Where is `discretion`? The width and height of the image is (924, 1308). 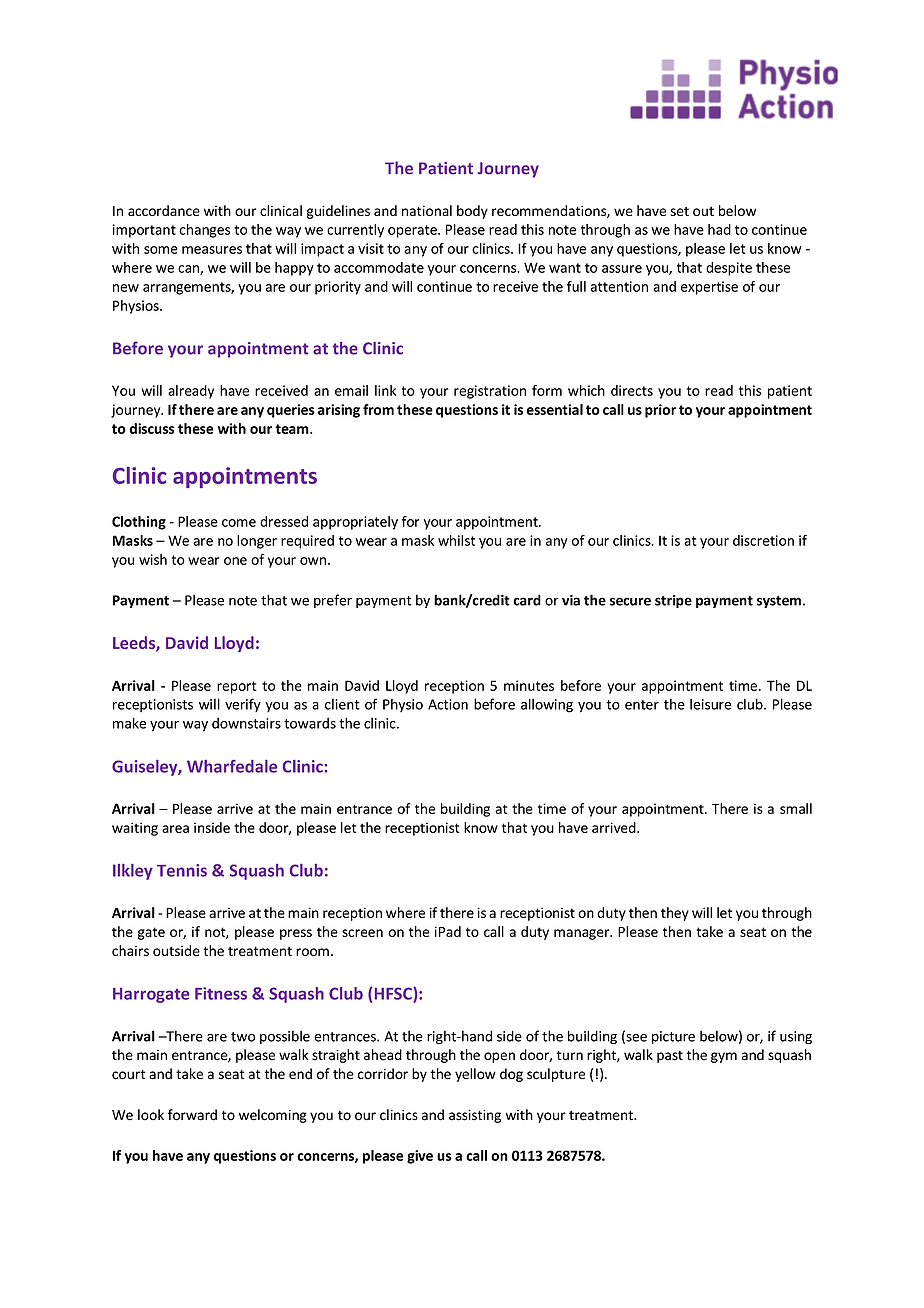
discretion is located at coordinates (763, 540).
